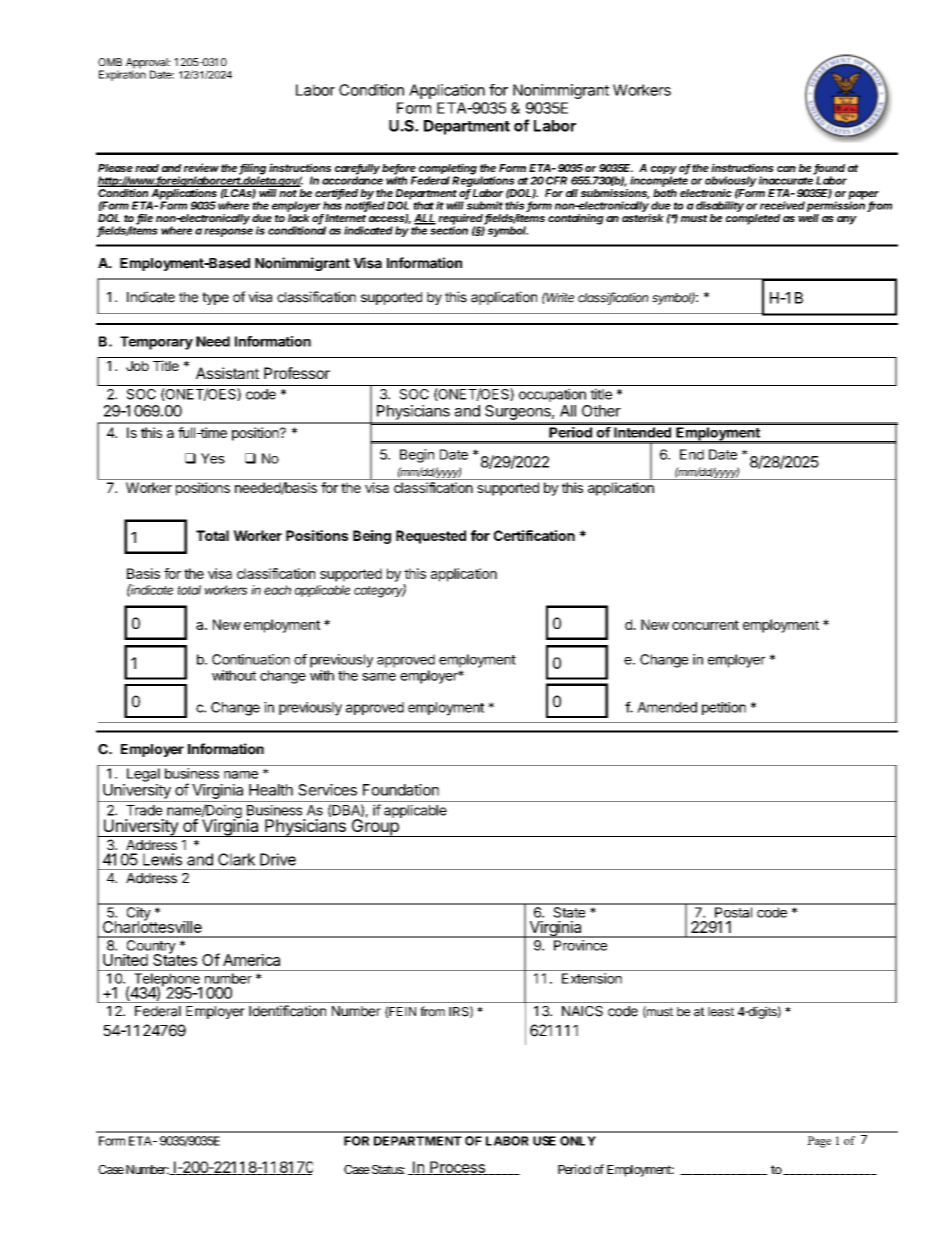  Describe the element at coordinates (534, 535) in the image. I see `Certification` at that location.
